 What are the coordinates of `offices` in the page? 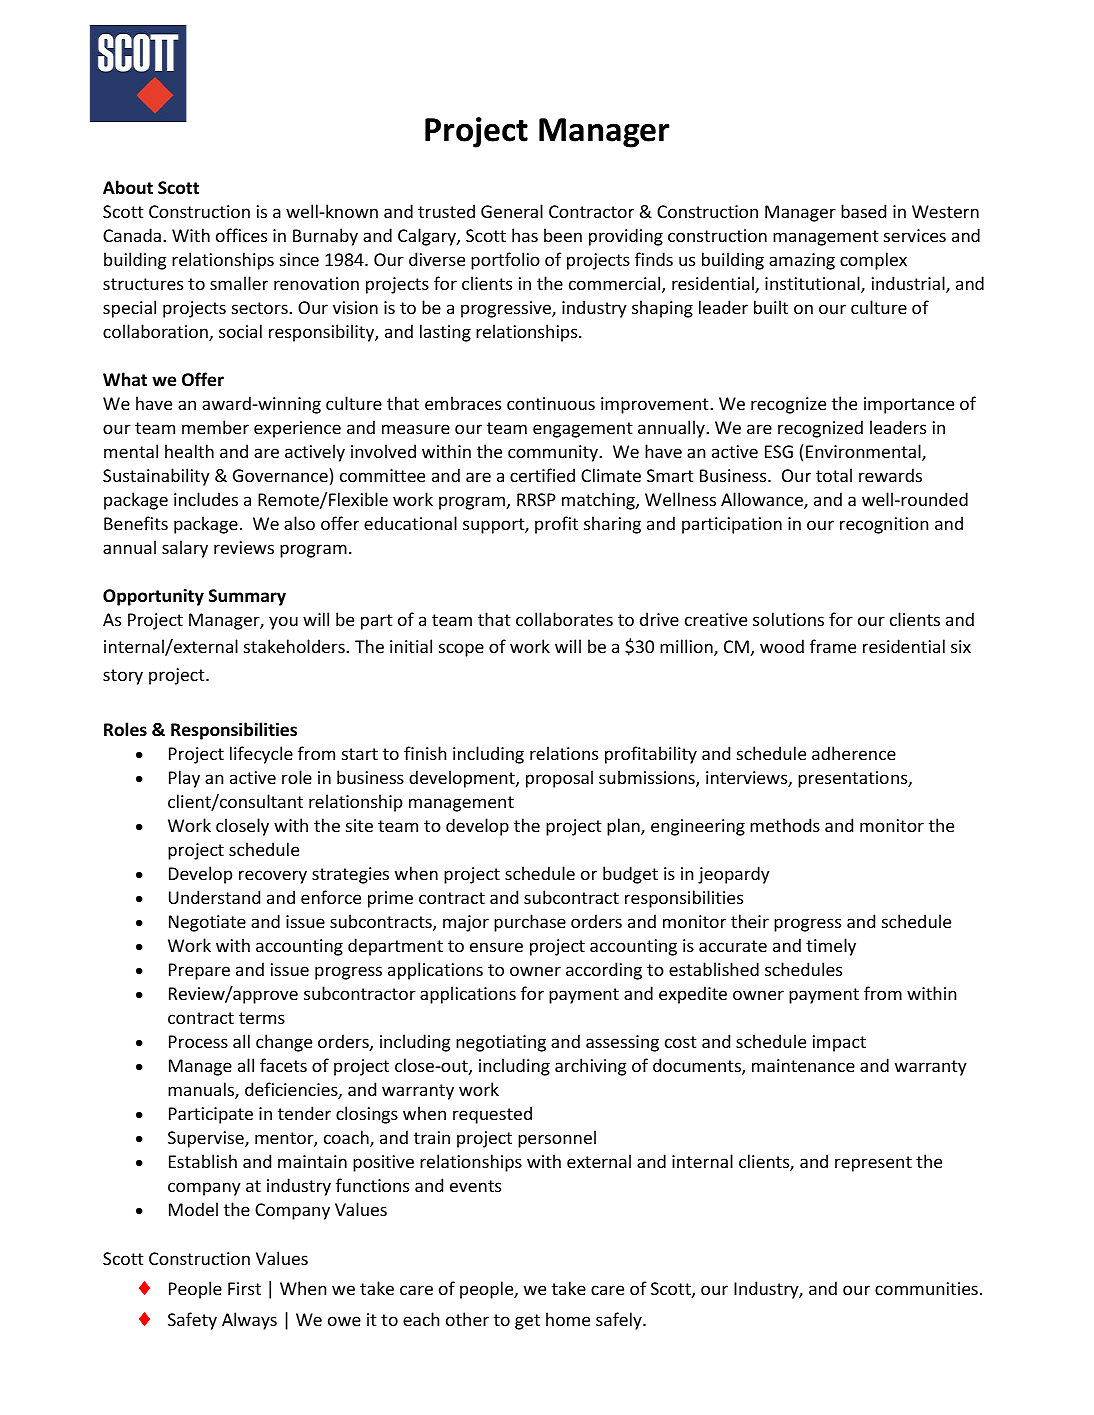 It's located at (241, 235).
